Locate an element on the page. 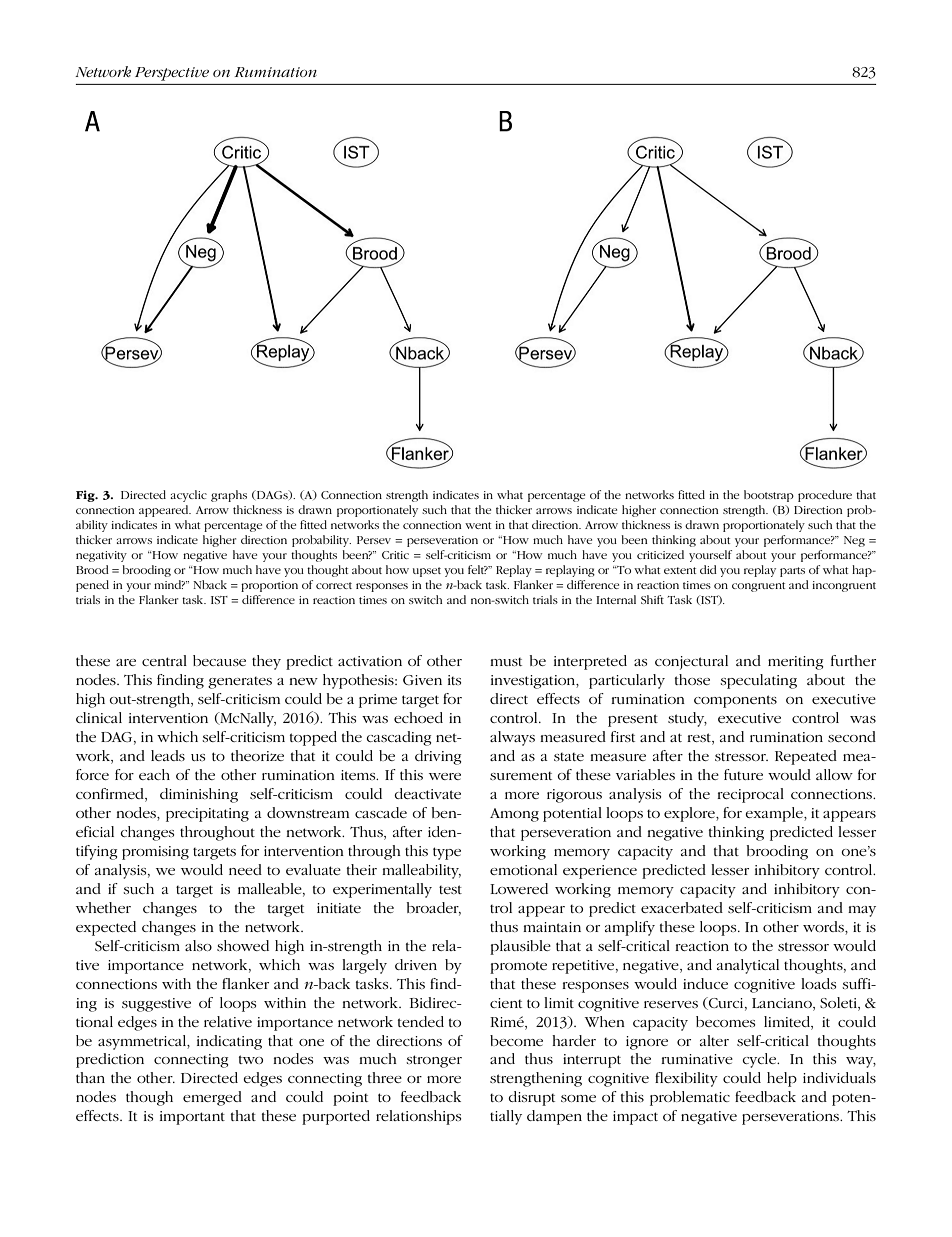  help is located at coordinates (782, 1079).
